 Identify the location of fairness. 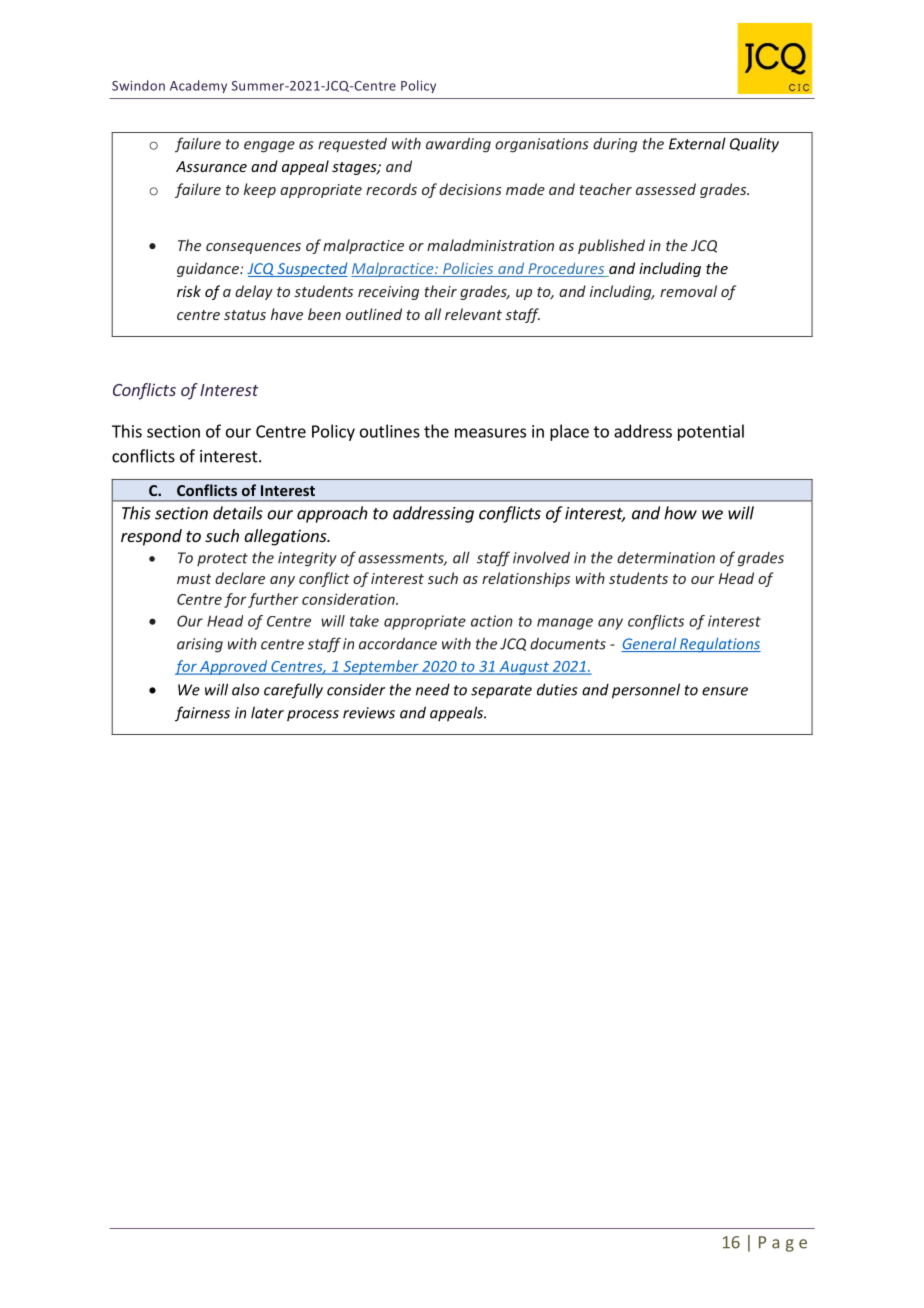
(202, 714).
